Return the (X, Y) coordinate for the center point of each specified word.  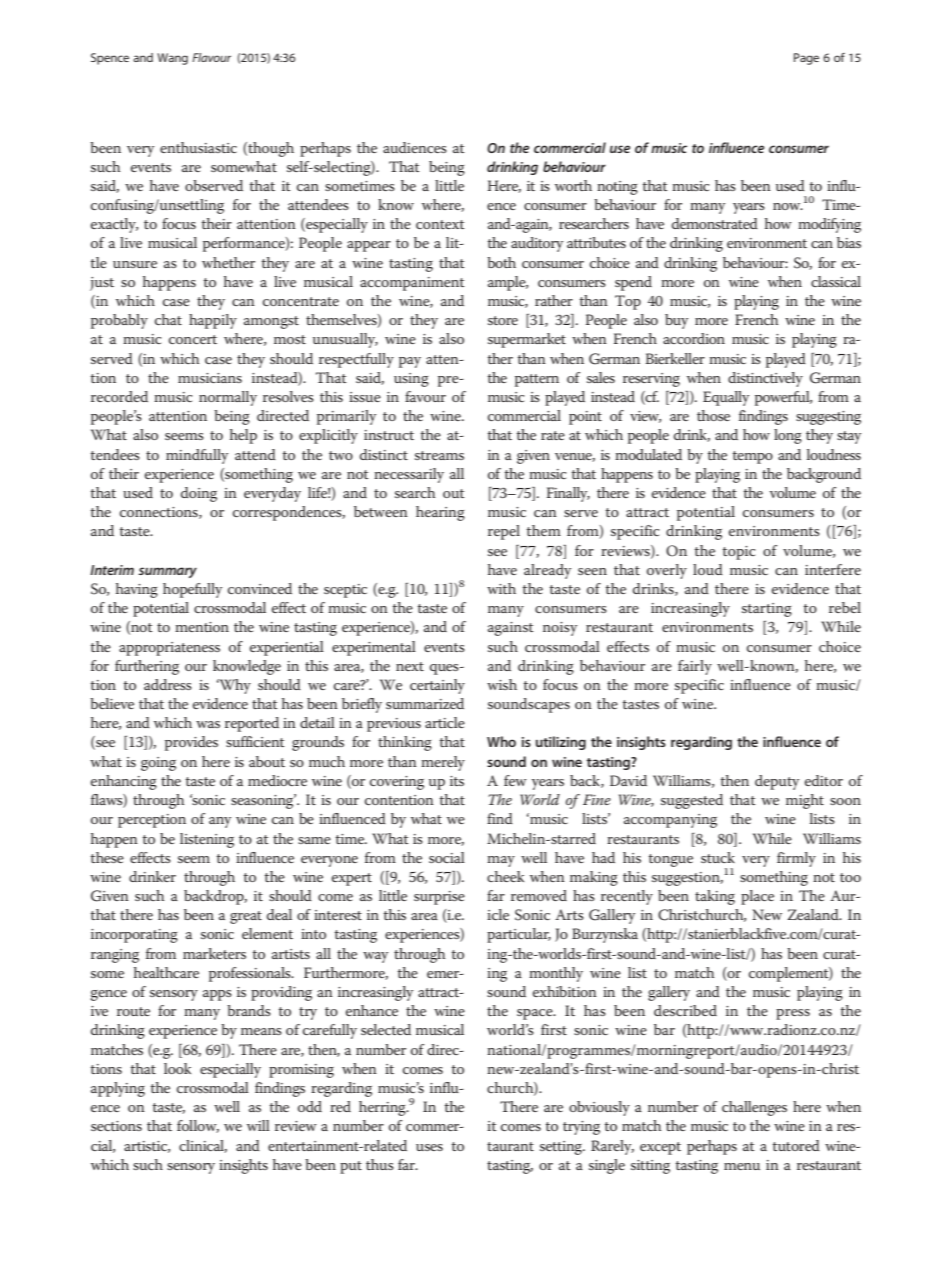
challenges (754, 1108)
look (177, 1068)
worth (573, 185)
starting (767, 610)
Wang (172, 59)
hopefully (192, 590)
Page (806, 59)
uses (429, 1147)
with (501, 588)
